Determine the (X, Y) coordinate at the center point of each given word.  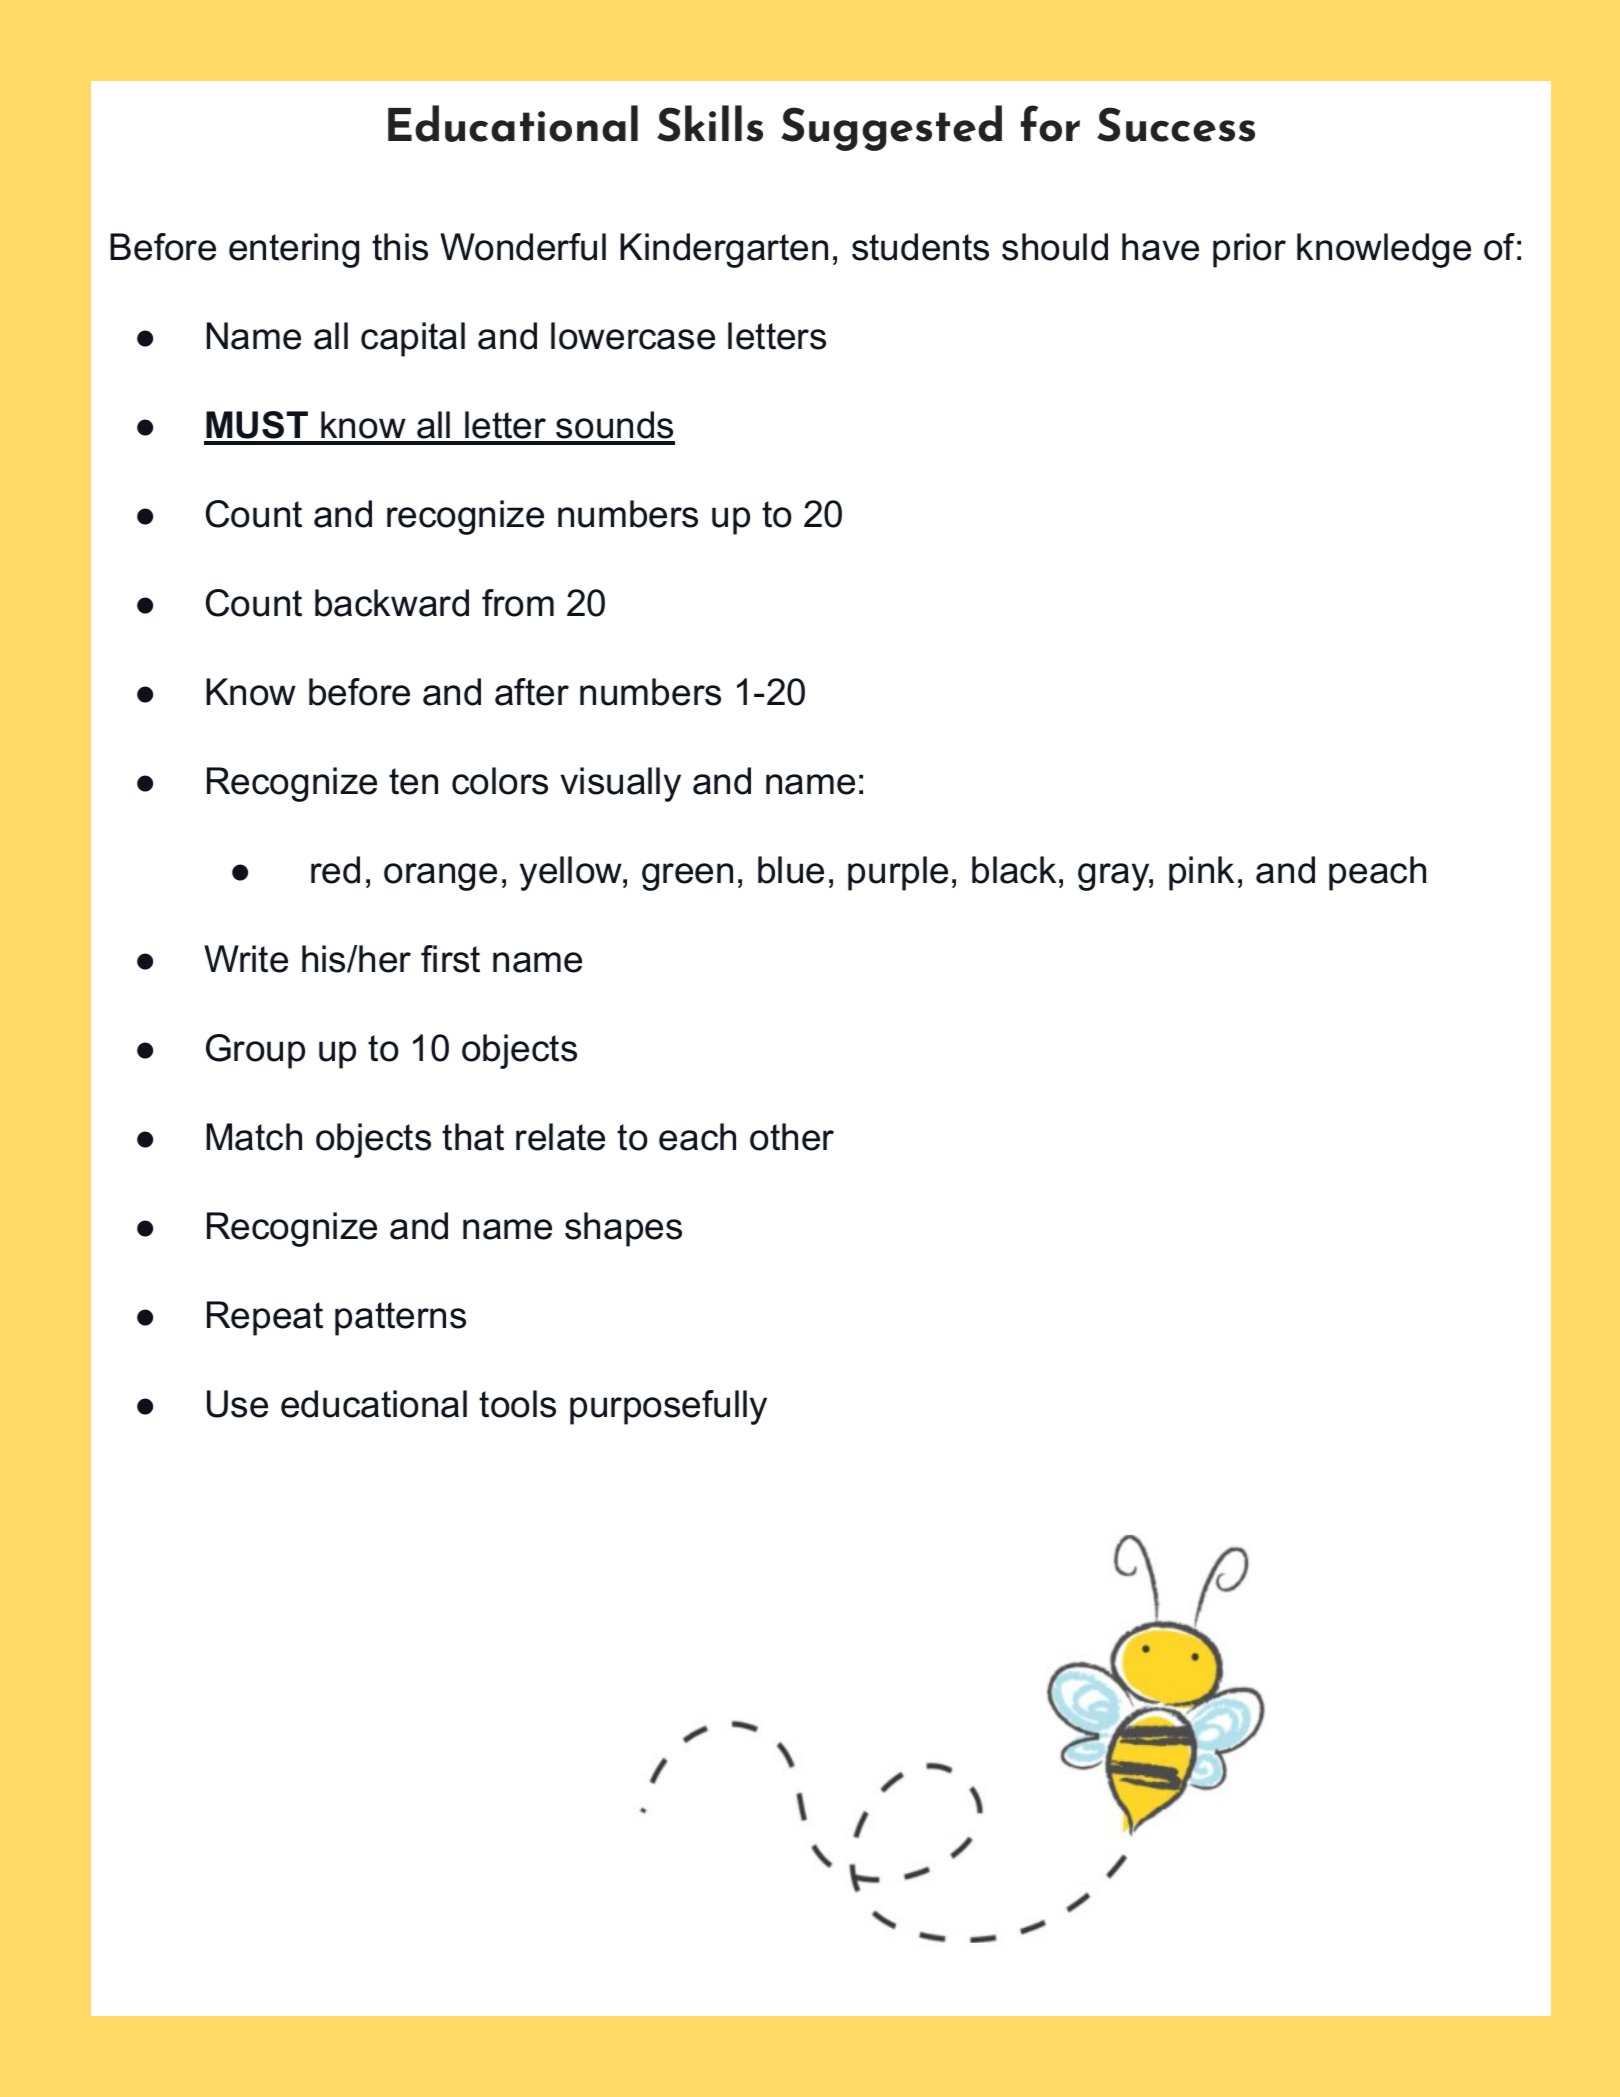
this (400, 247)
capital (413, 339)
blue (791, 870)
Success (1176, 124)
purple (898, 873)
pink (1201, 873)
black (1014, 870)
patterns (400, 1319)
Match (254, 1137)
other (792, 1137)
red (335, 870)
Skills (710, 123)
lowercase (633, 336)
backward (392, 603)
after (532, 692)
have (1160, 247)
